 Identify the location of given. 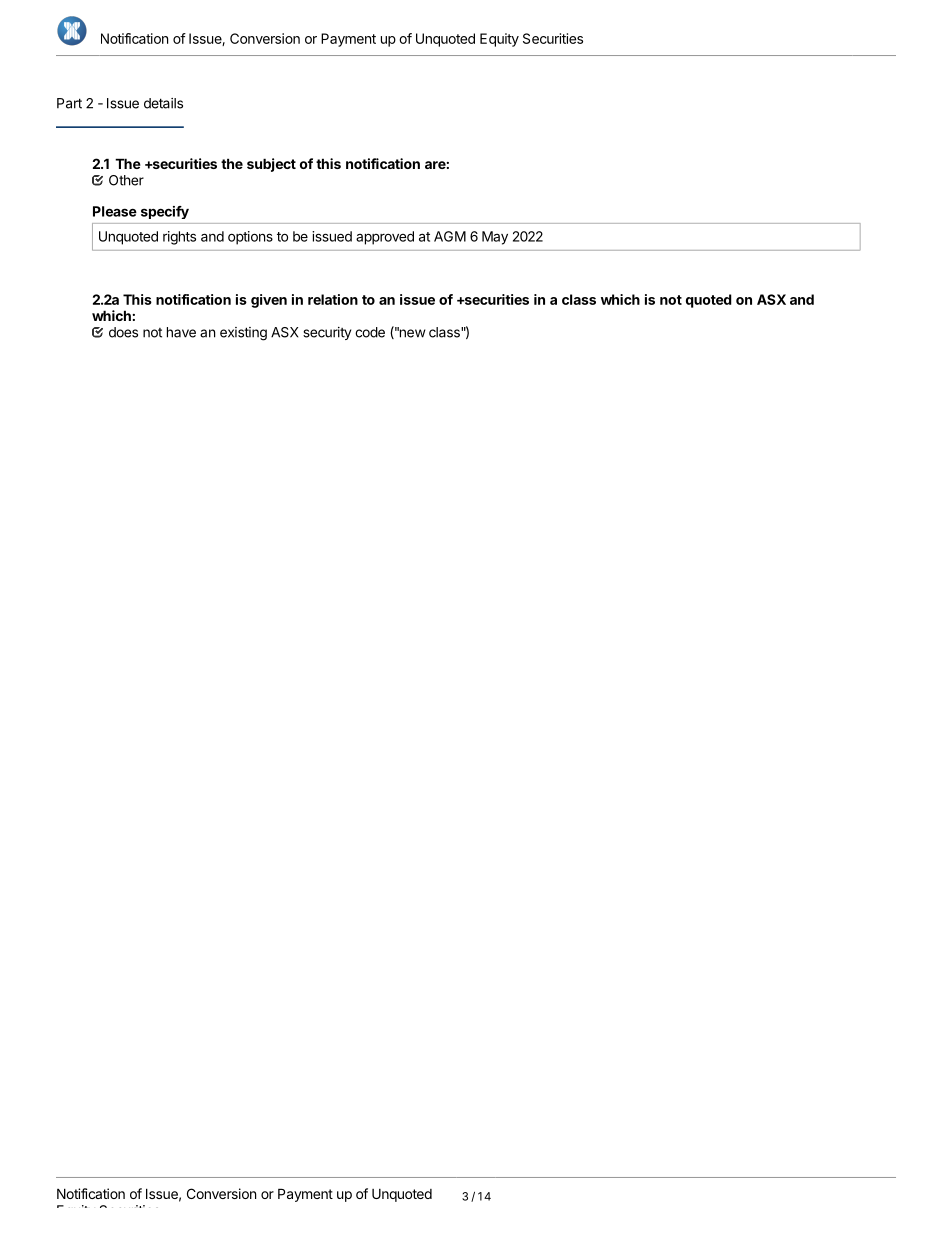
(269, 301).
